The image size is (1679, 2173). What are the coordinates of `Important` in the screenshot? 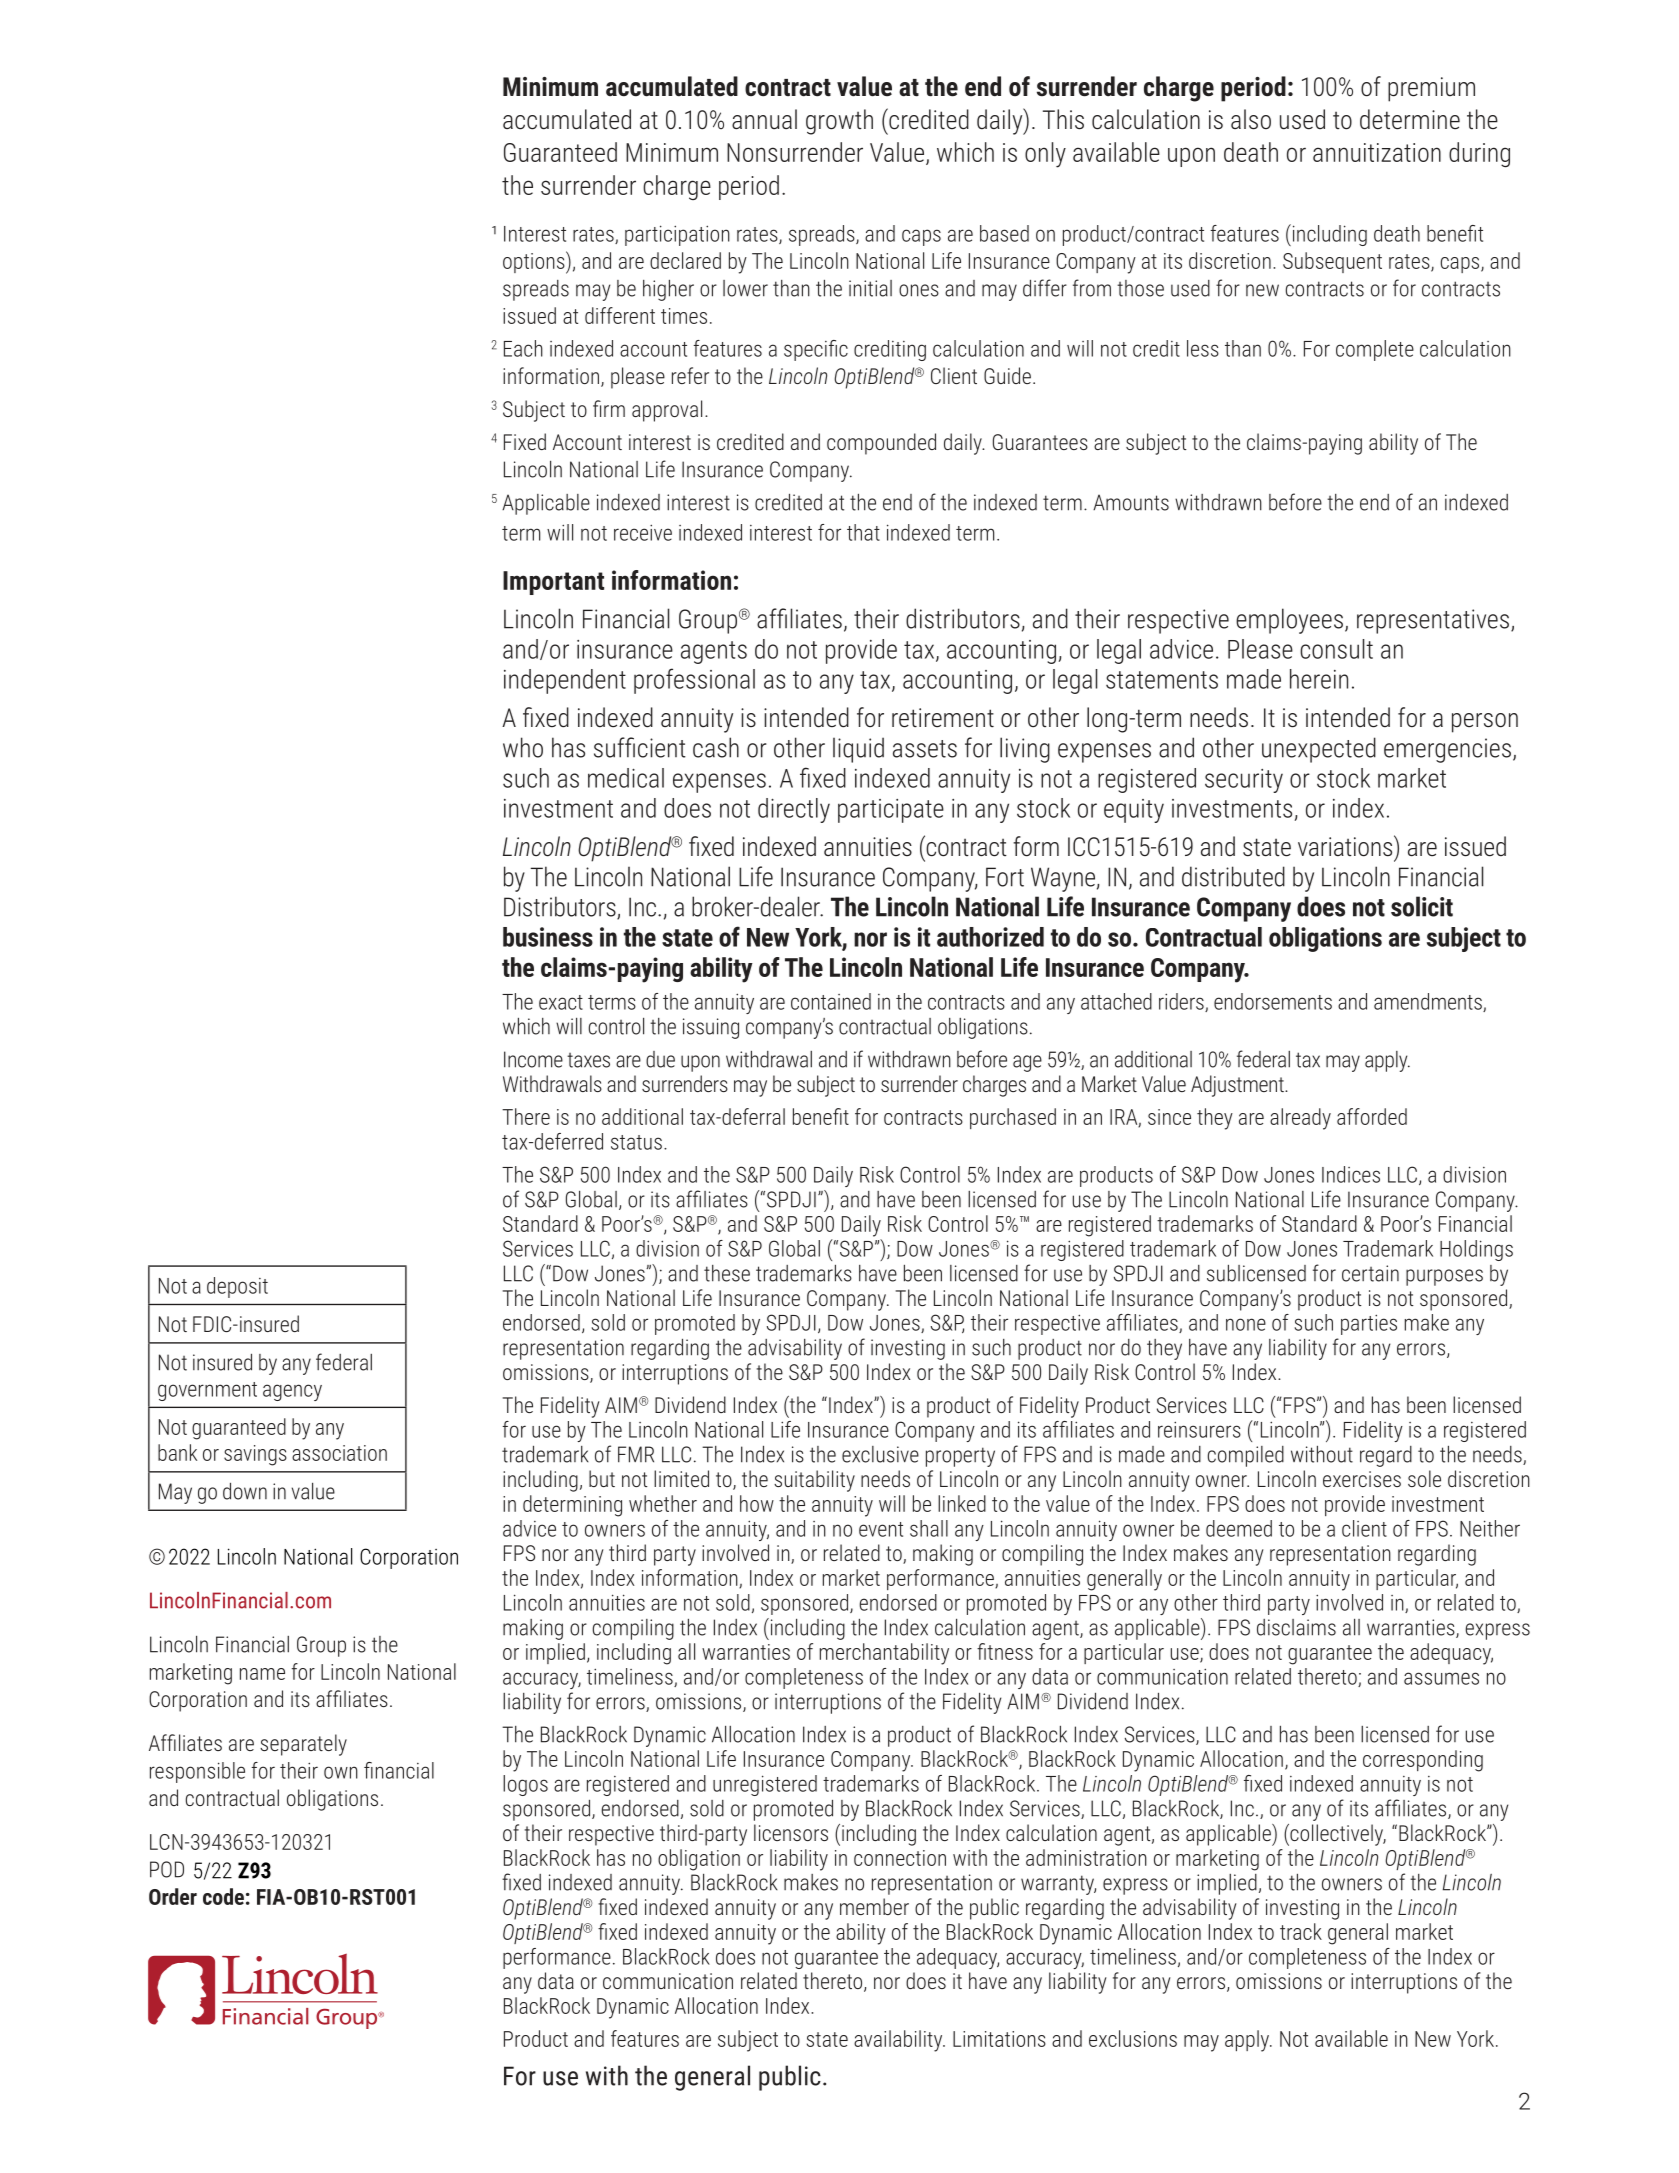 It's located at (553, 583).
